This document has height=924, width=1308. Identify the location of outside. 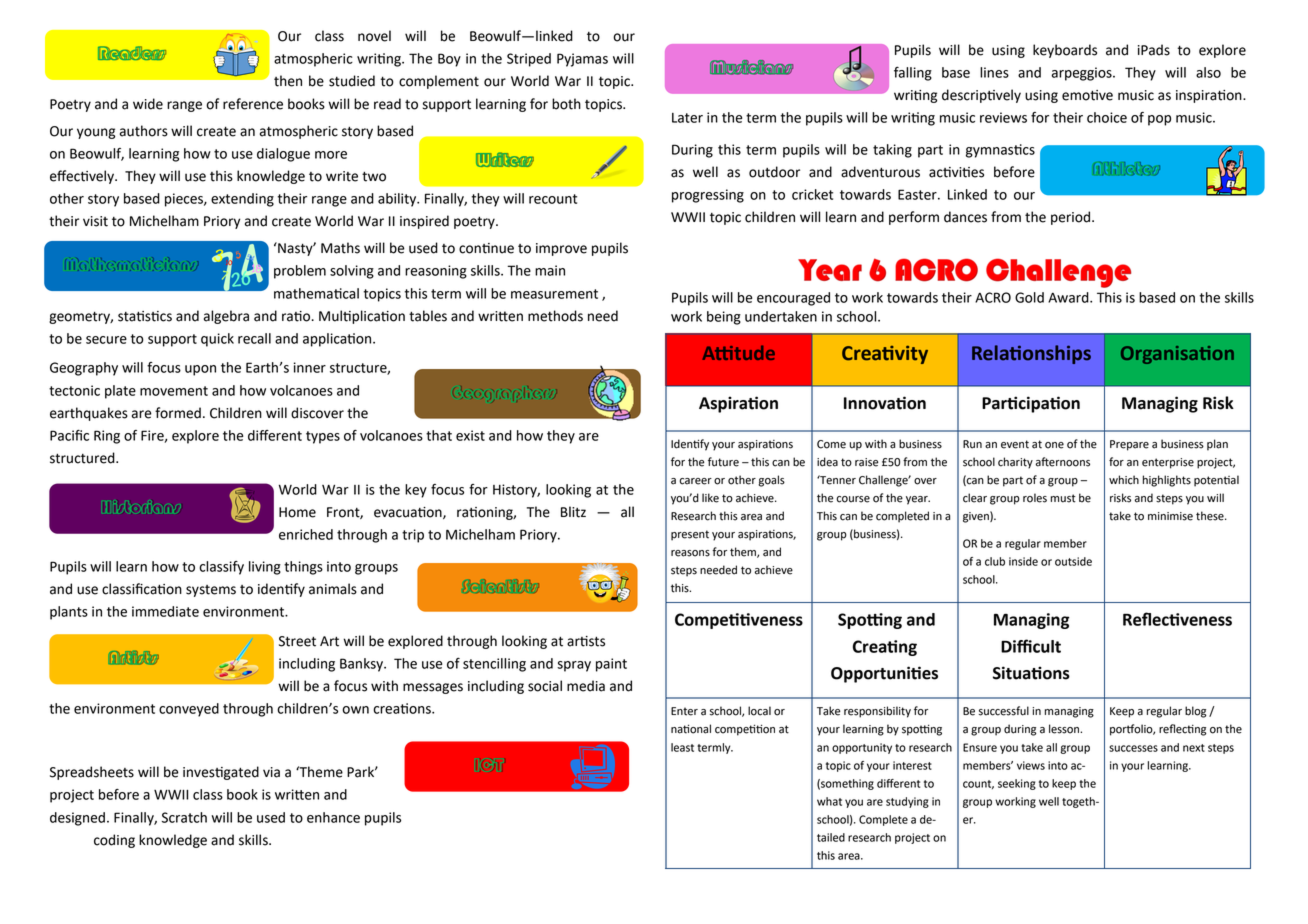
(1073, 561).
